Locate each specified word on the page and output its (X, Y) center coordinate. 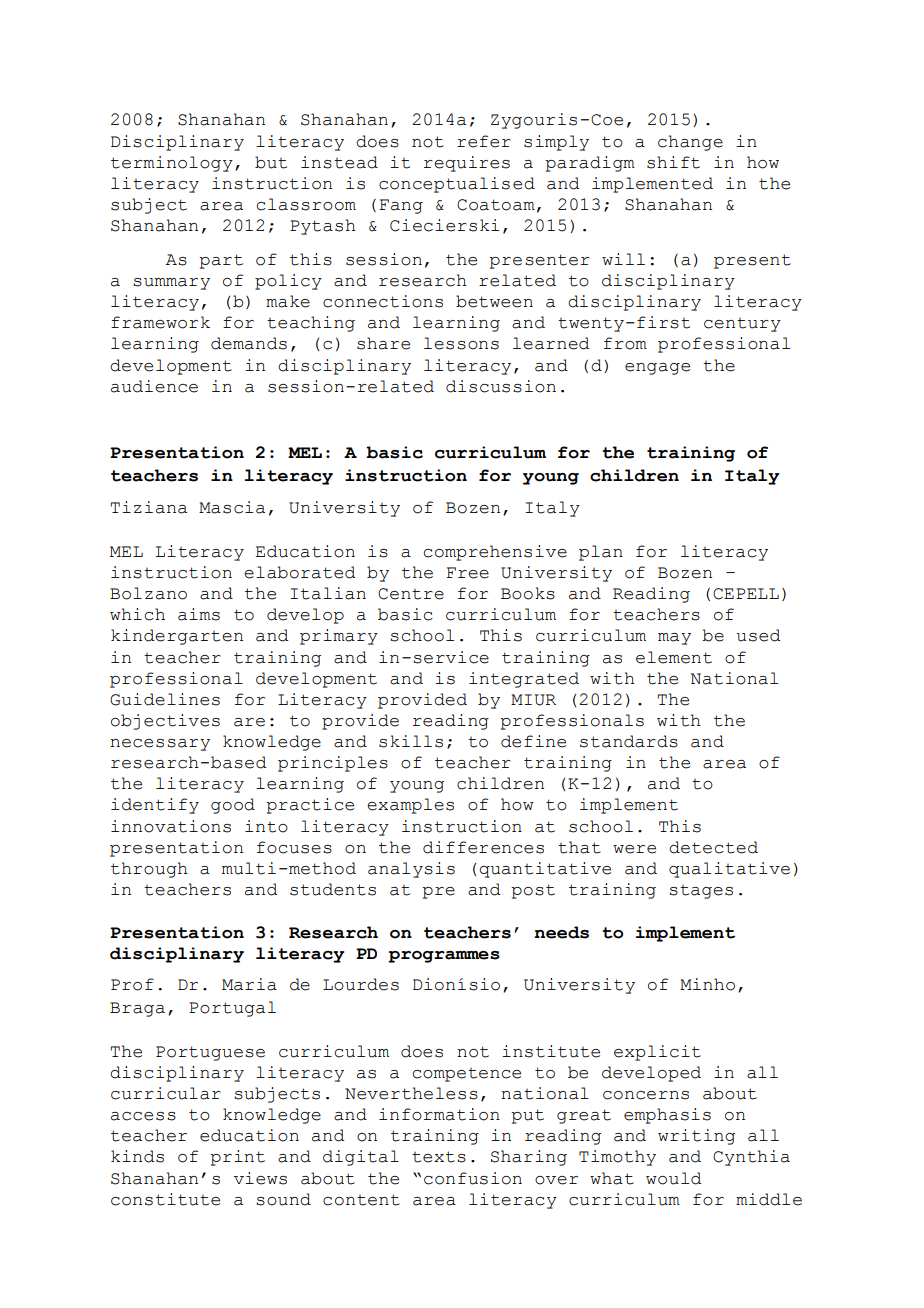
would (674, 1178)
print (237, 1158)
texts (439, 1157)
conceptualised (457, 185)
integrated (524, 680)
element (674, 657)
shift (673, 162)
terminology (172, 164)
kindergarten (177, 637)
